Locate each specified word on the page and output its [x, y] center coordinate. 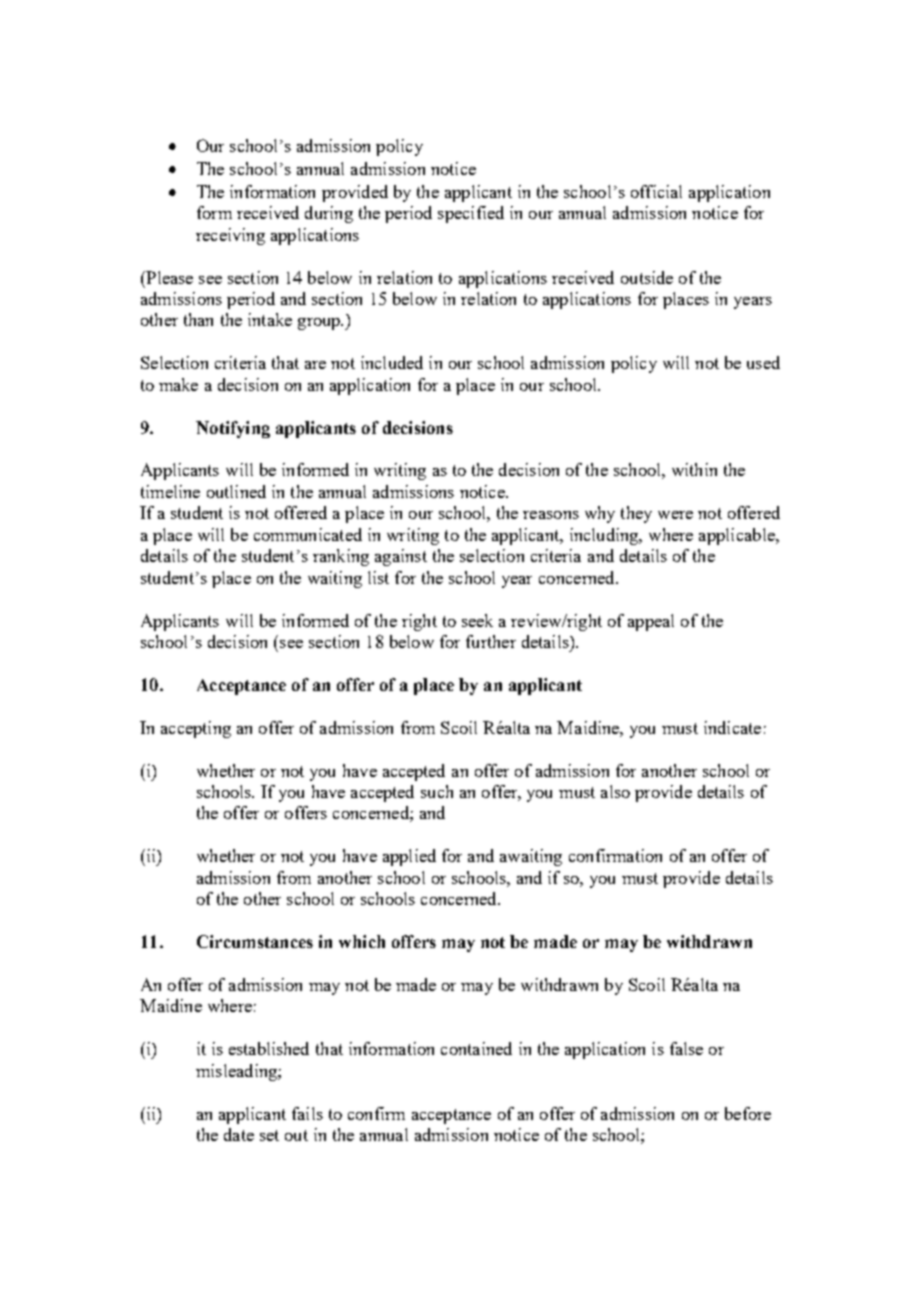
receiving [230, 236]
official [656, 191]
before [748, 1113]
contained [476, 1048]
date [239, 1134]
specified [471, 214]
